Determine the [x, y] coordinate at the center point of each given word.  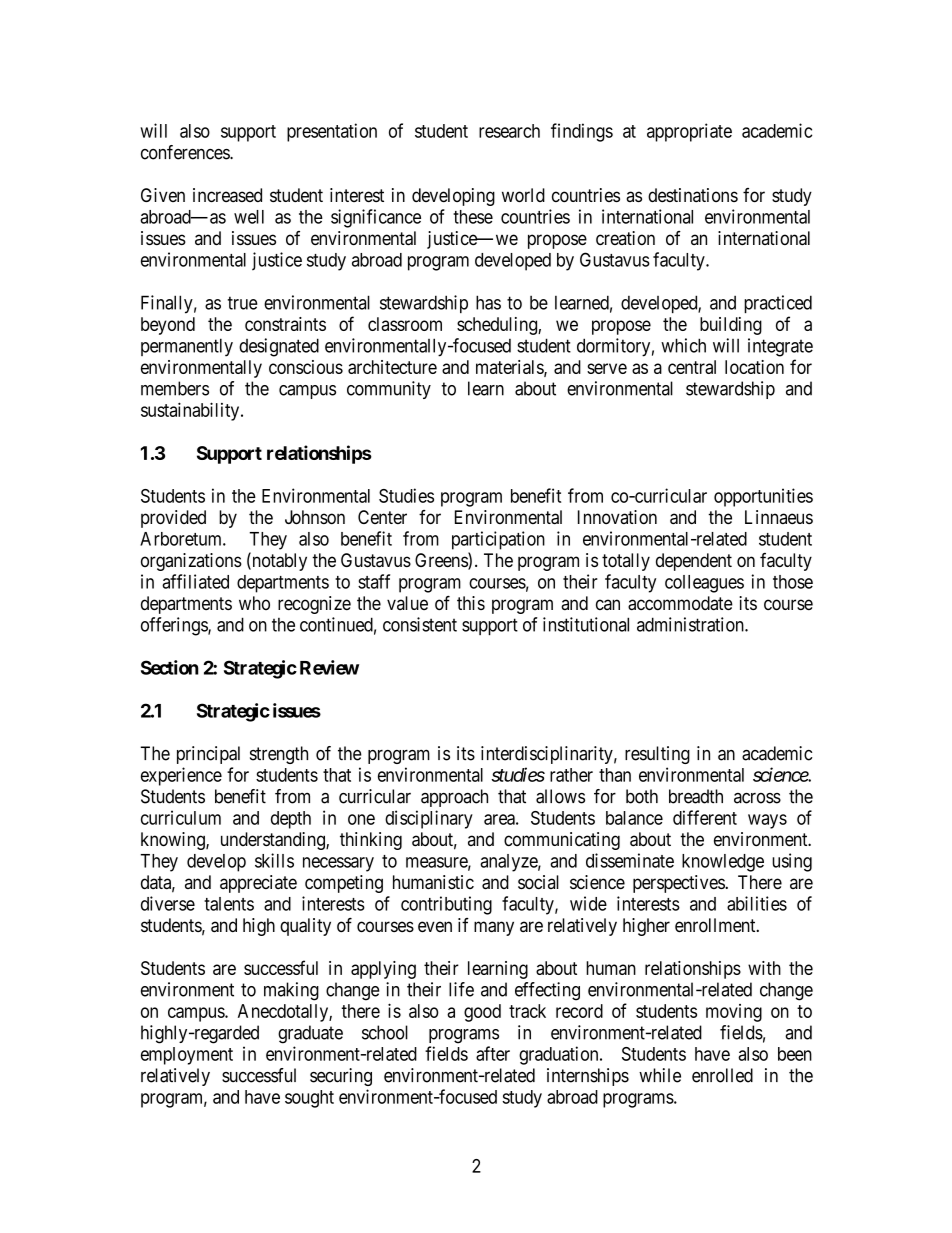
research [509, 131]
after [493, 1053]
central [692, 367]
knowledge [723, 863]
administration [691, 624]
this [471, 603]
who [254, 603]
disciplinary [429, 819]
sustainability [191, 411]
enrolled [722, 1075]
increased [227, 195]
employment [187, 1056]
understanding [274, 841]
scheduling [498, 326]
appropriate [689, 132]
